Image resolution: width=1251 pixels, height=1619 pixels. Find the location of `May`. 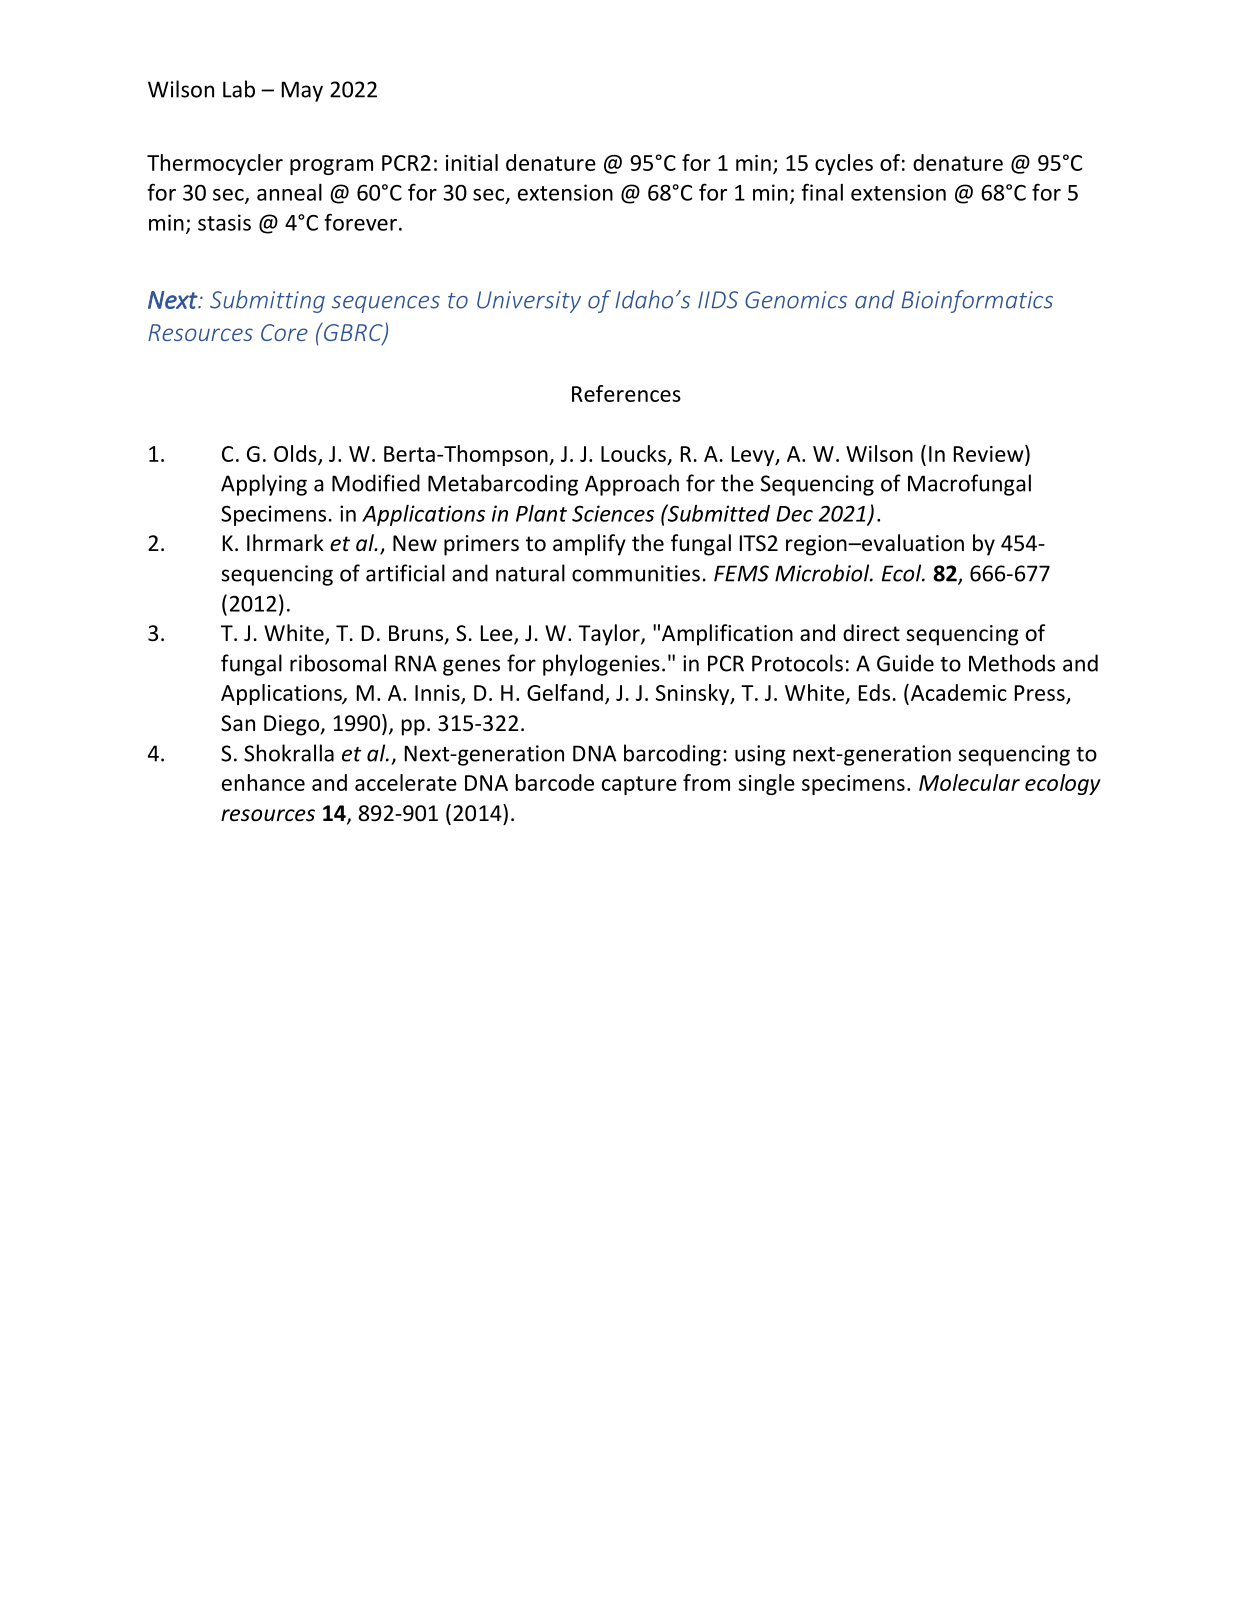

May is located at coordinates (302, 91).
